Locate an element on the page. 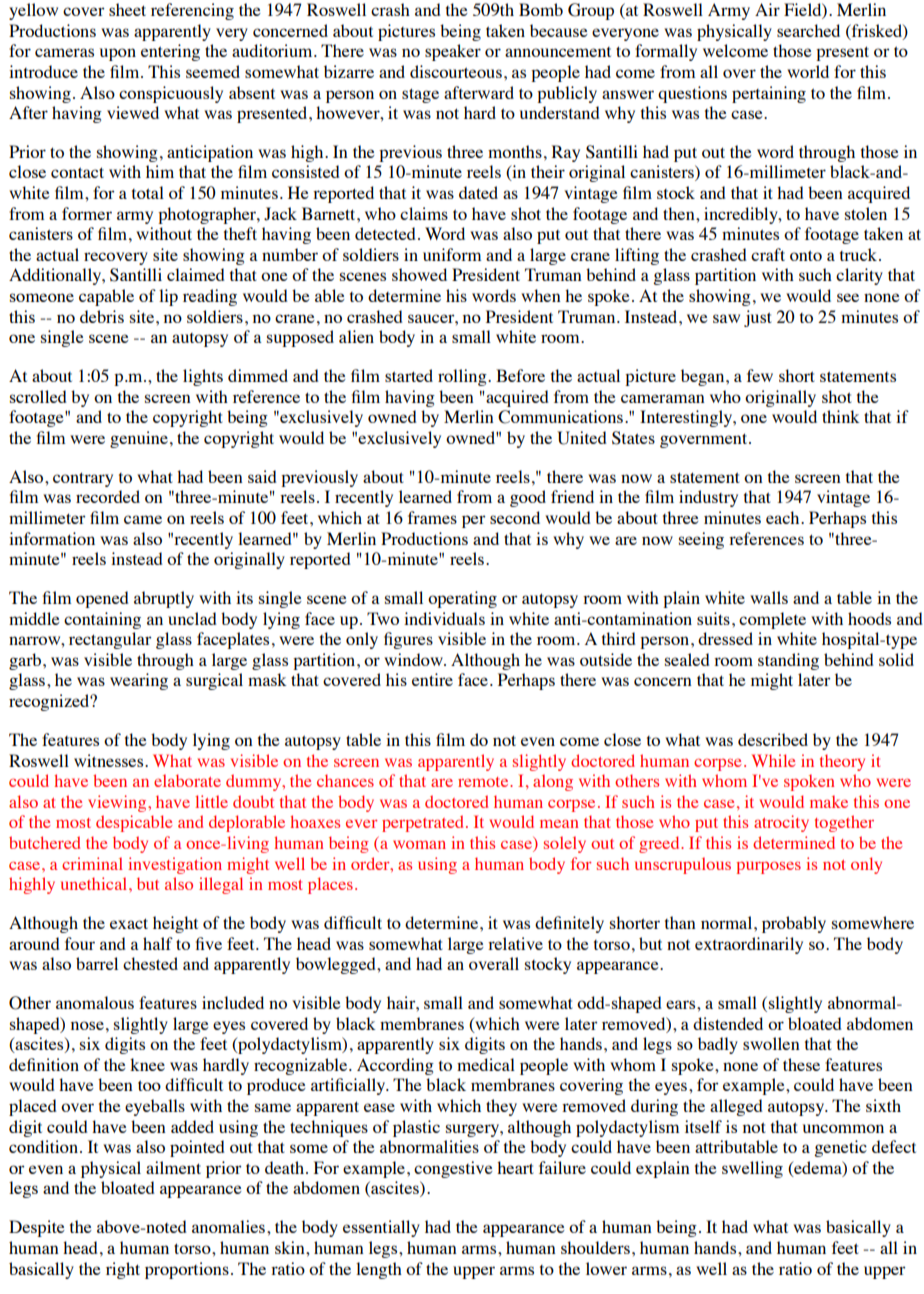 This image has width=924, height=1294. searched is located at coordinates (808, 30).
